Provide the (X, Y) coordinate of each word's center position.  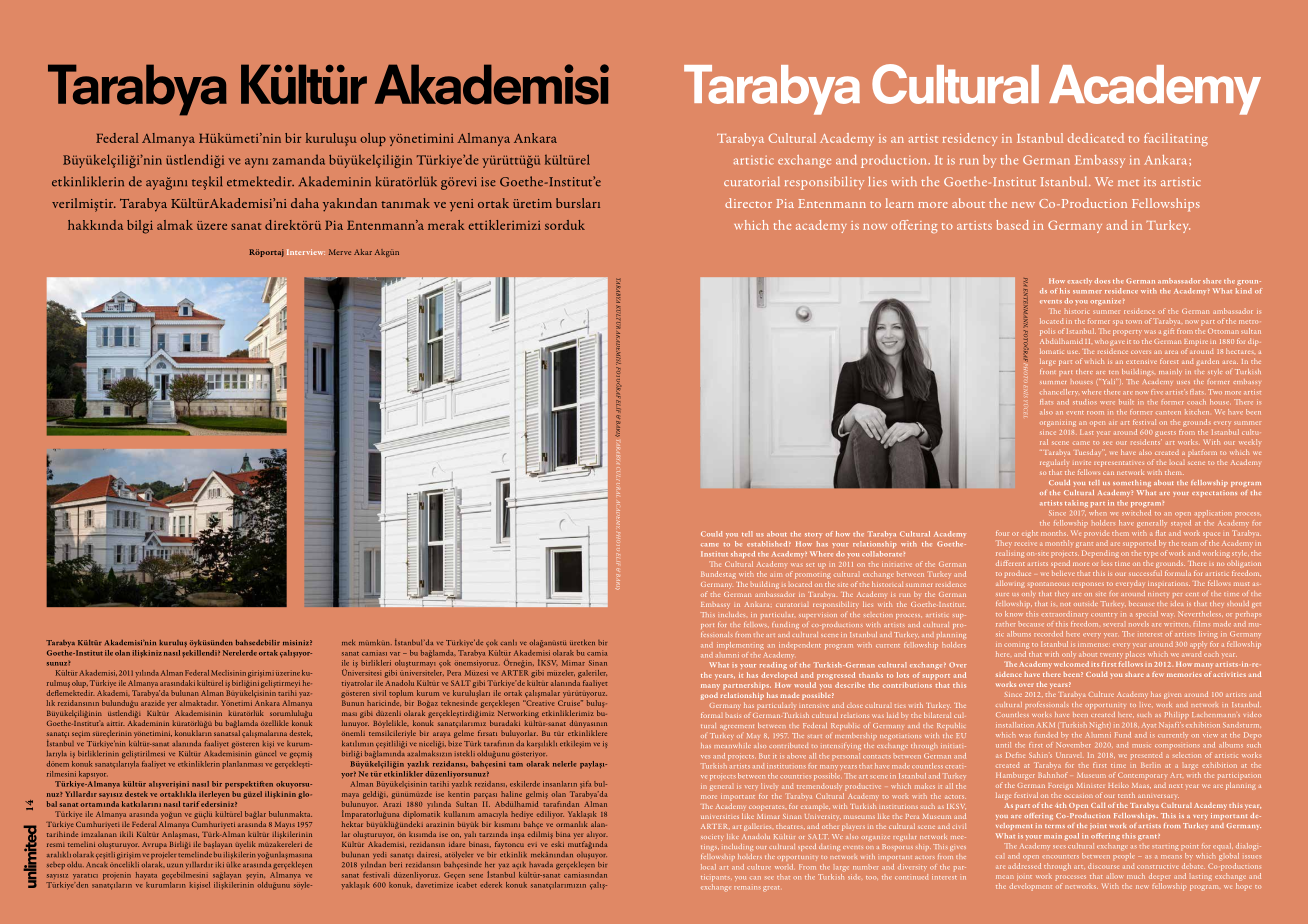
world (784, 867)
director (748, 203)
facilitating (1176, 139)
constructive (1157, 867)
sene (476, 876)
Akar (363, 252)
